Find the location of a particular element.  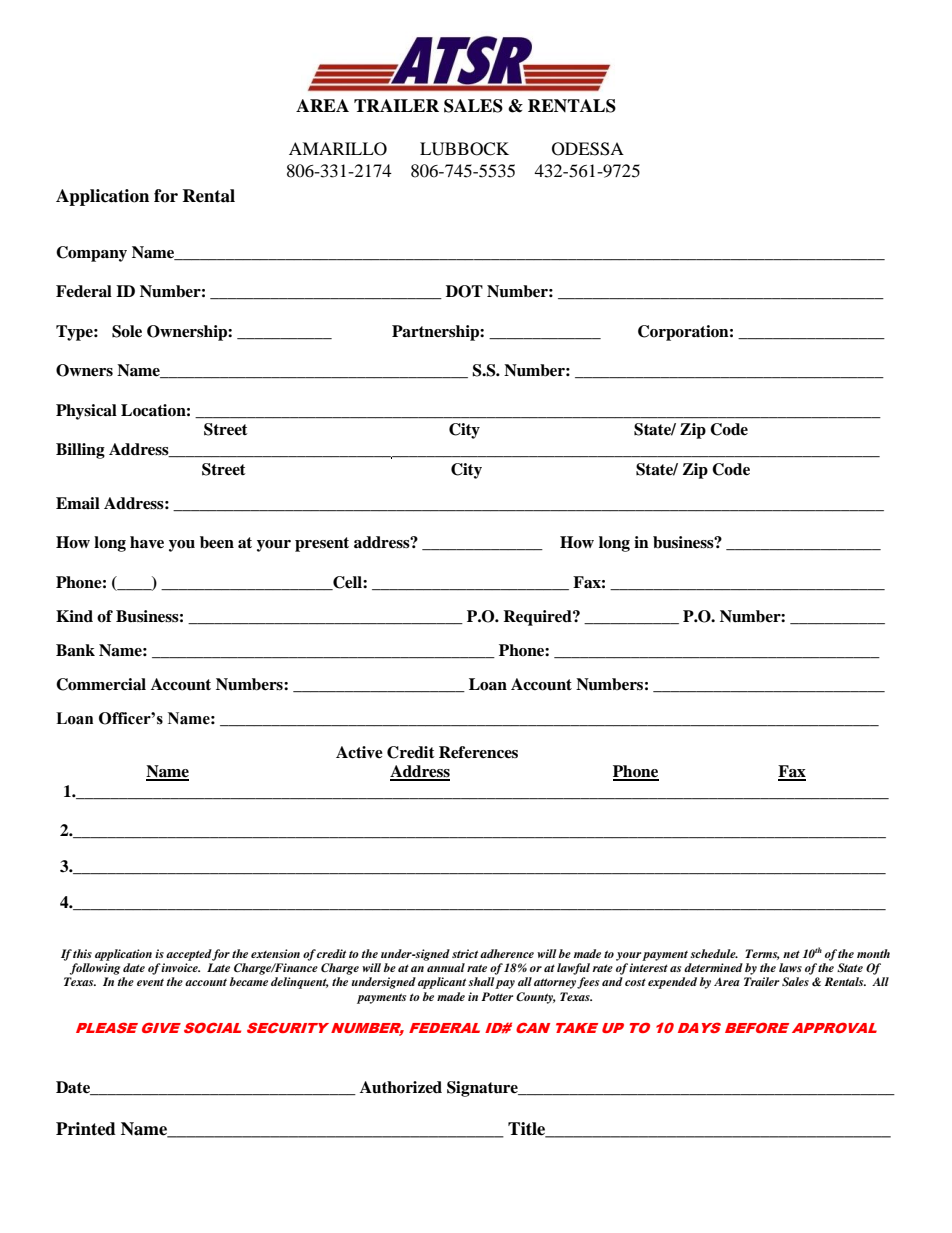

Printed is located at coordinates (86, 1129).
